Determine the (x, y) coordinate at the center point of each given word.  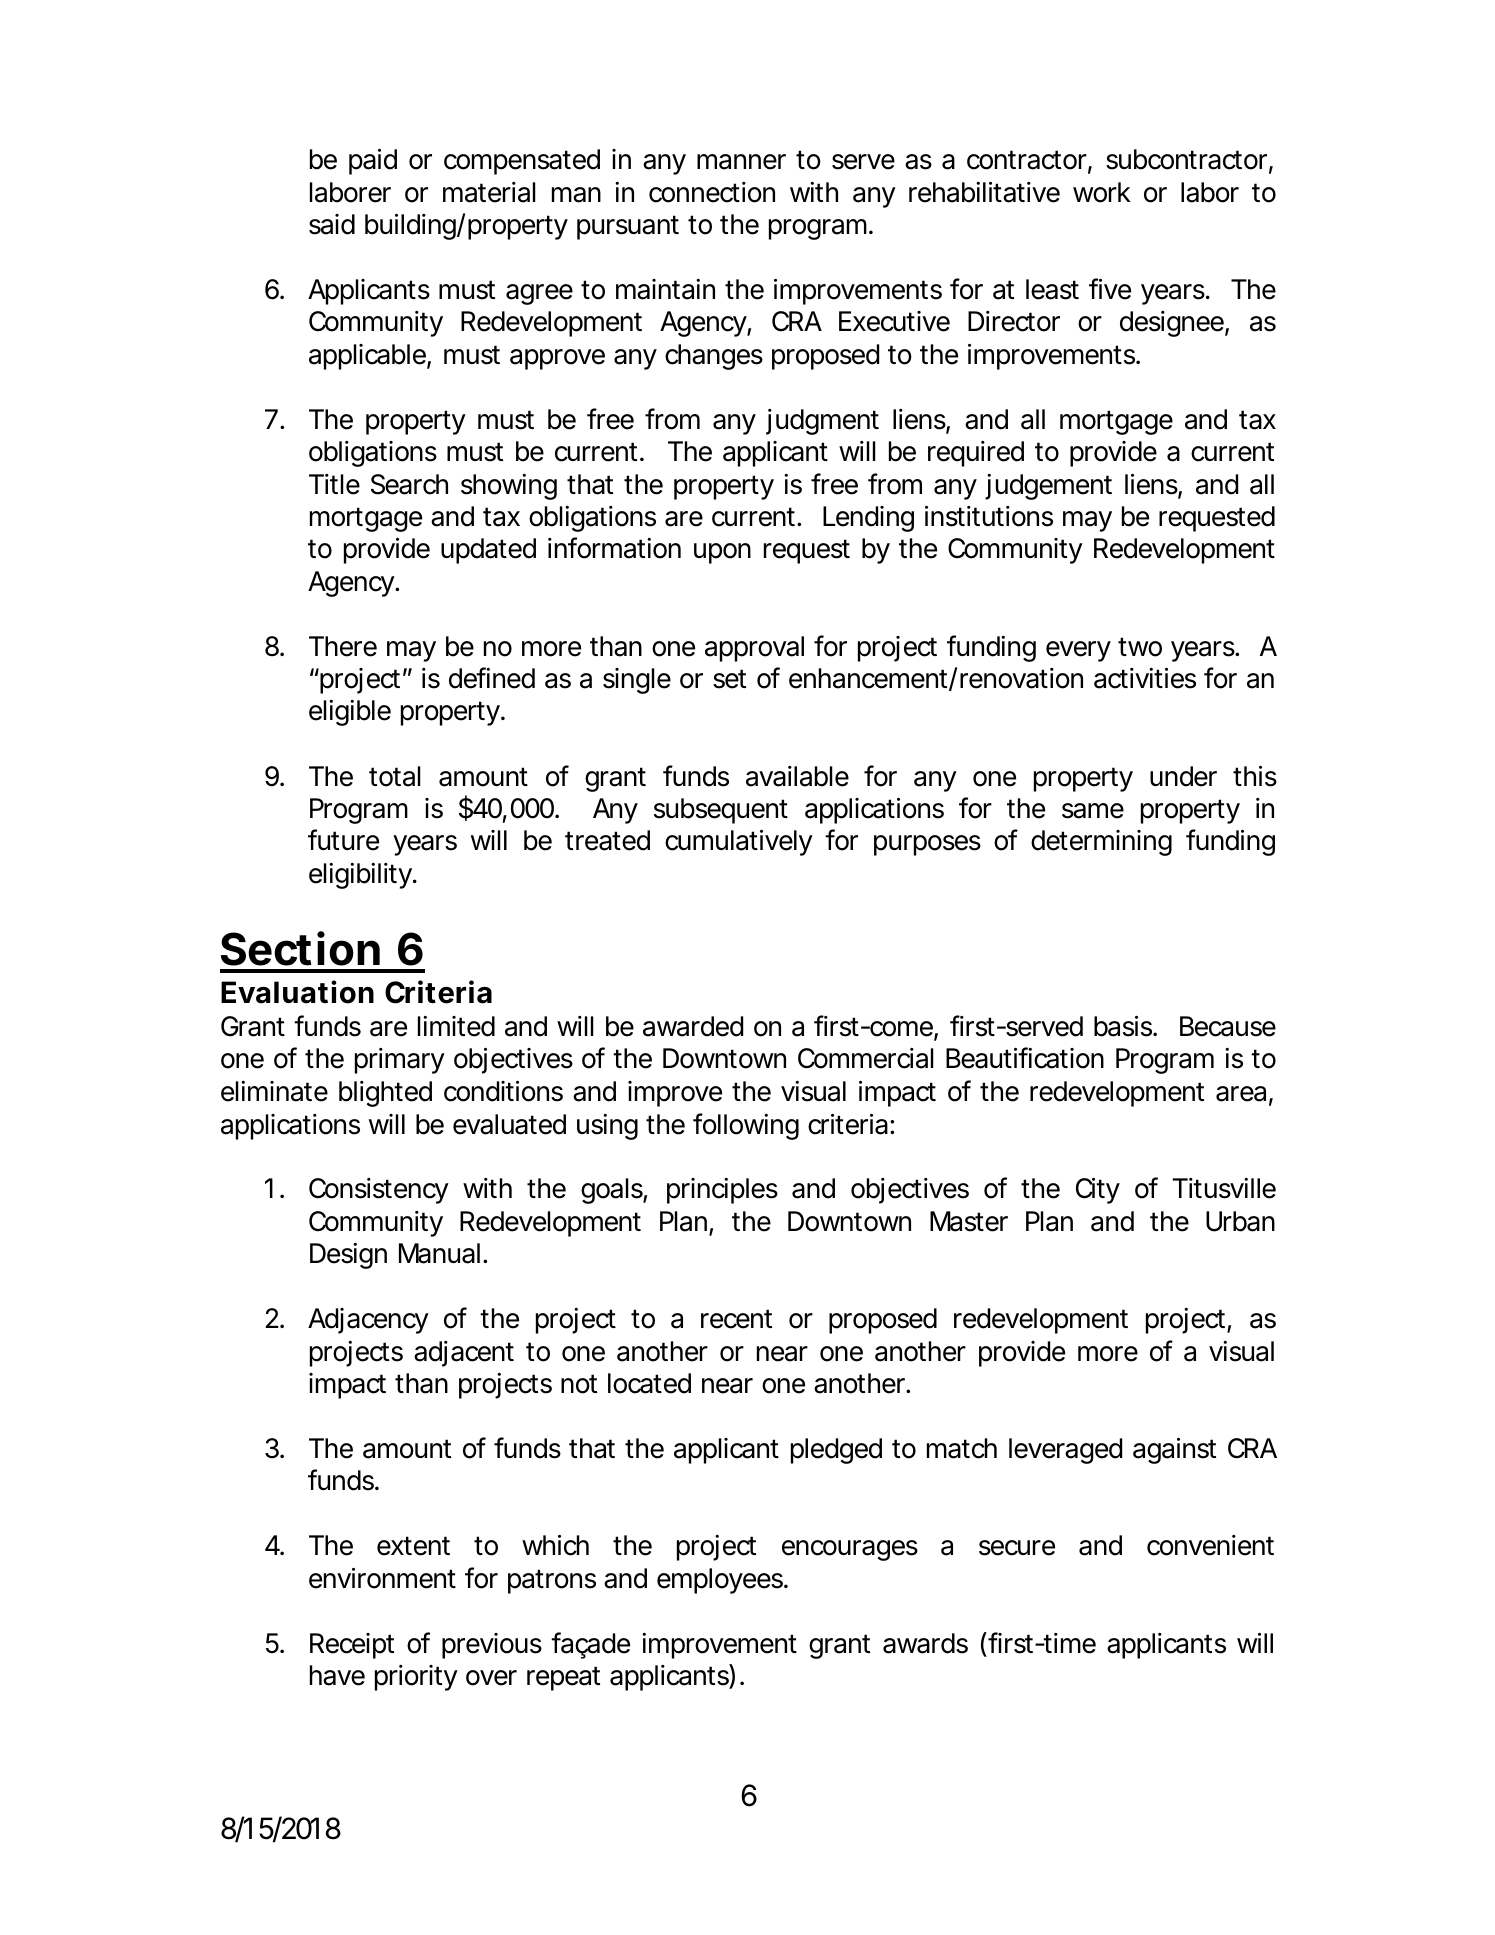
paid (373, 162)
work (1102, 192)
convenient (1210, 1545)
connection (712, 192)
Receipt (352, 1646)
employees (721, 1581)
